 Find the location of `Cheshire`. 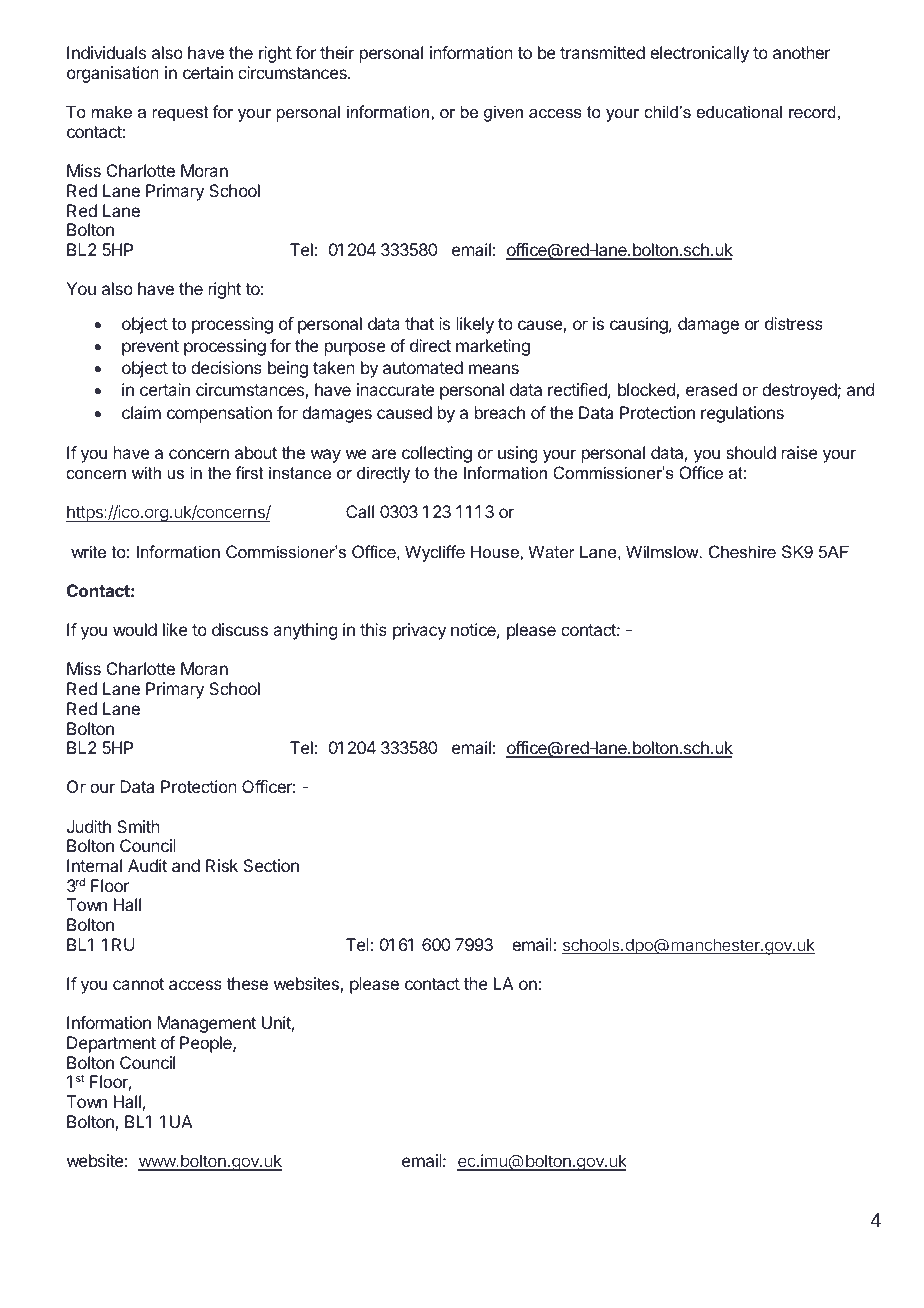

Cheshire is located at coordinates (742, 551).
